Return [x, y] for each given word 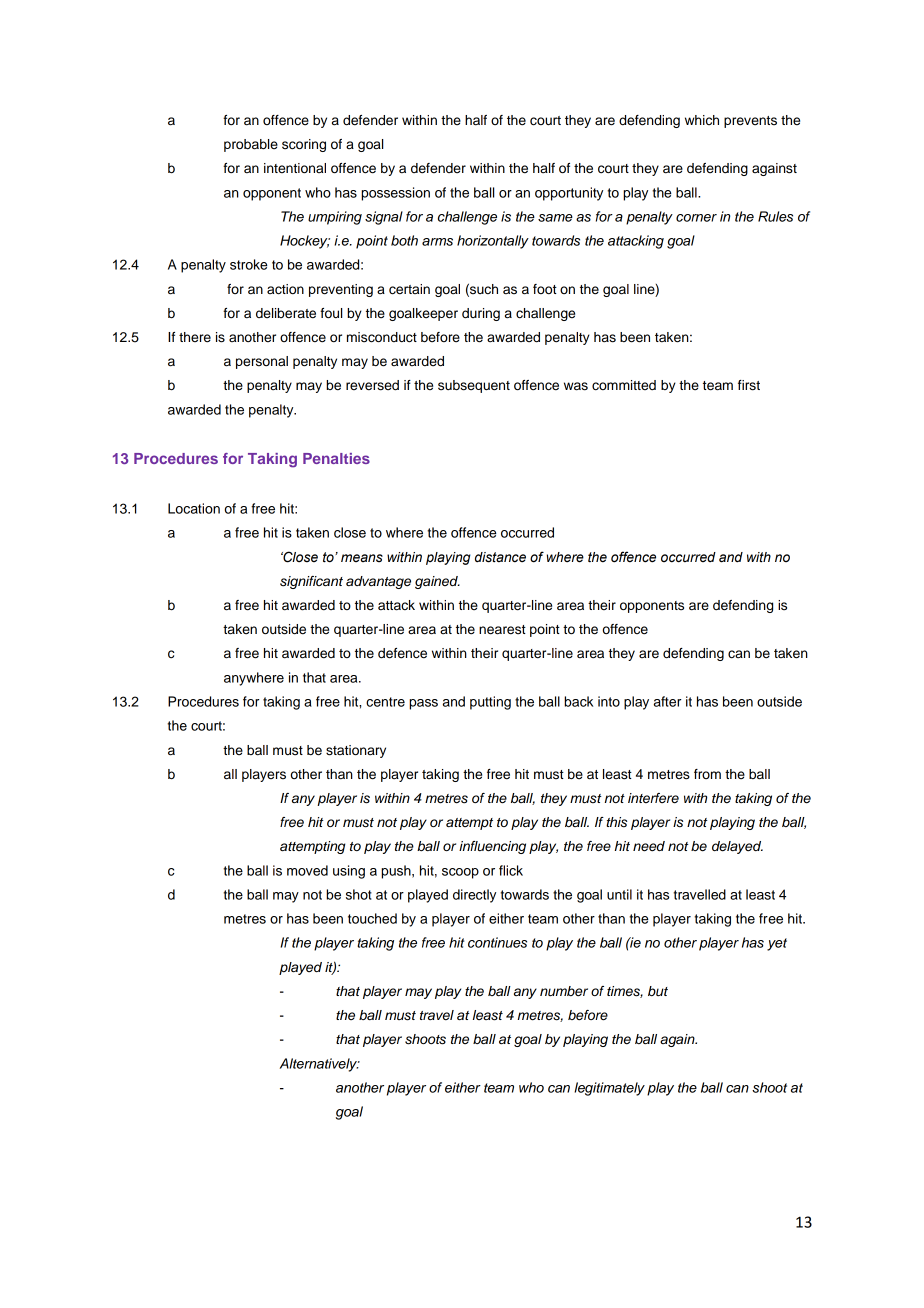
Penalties [336, 458]
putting [490, 703]
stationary [356, 751]
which [702, 120]
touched [372, 918]
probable [251, 145]
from [707, 774]
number [564, 991]
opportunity [569, 194]
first [749, 385]
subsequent [474, 386]
